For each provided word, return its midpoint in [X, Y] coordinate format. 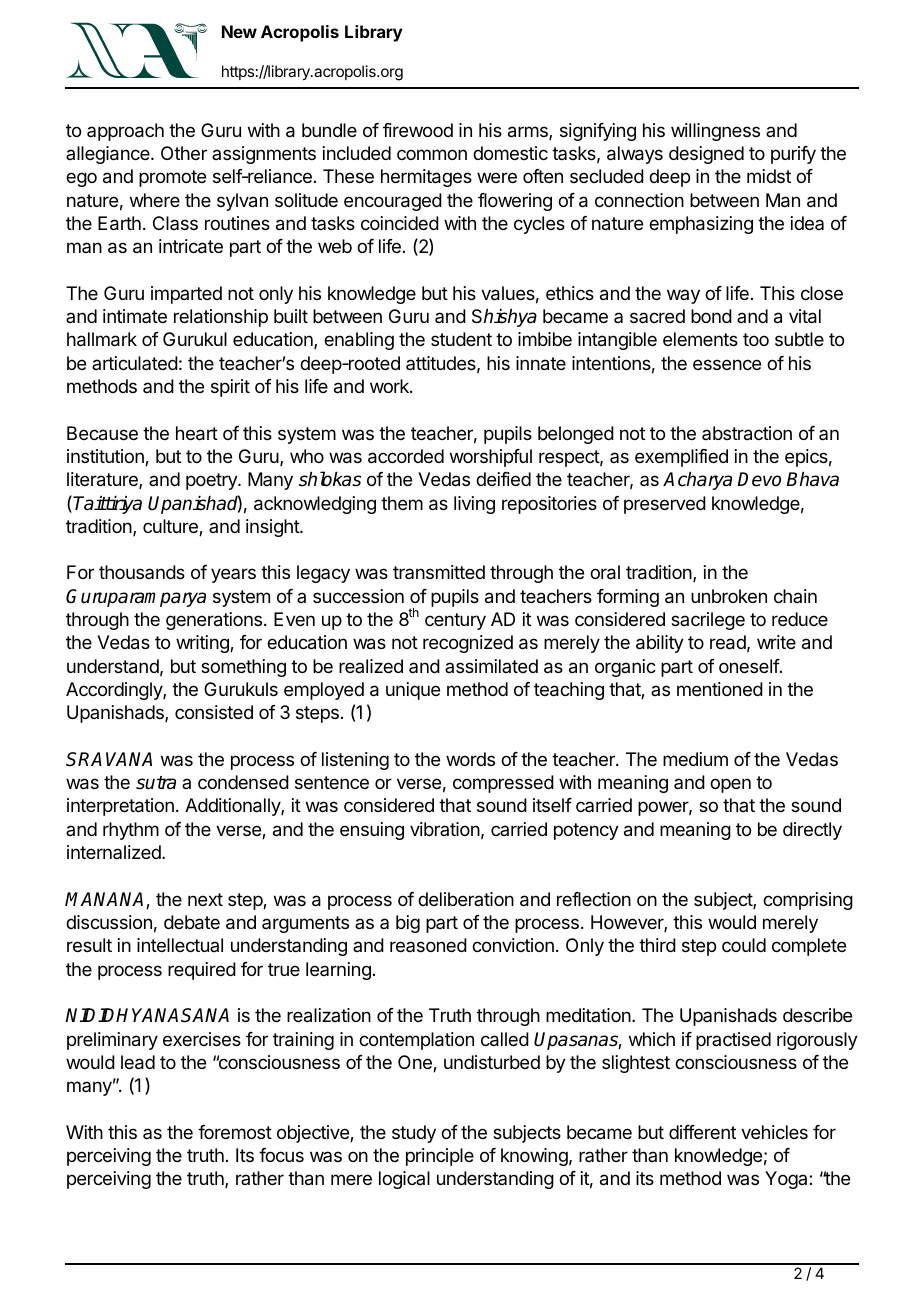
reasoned [428, 945]
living [474, 505]
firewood [418, 130]
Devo [759, 479]
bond [711, 316]
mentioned [720, 689]
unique [413, 691]
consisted [214, 712]
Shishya [504, 318]
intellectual [180, 945]
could [744, 945]
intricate [191, 246]
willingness [715, 132]
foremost [235, 1132]
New [239, 31]
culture [171, 527]
